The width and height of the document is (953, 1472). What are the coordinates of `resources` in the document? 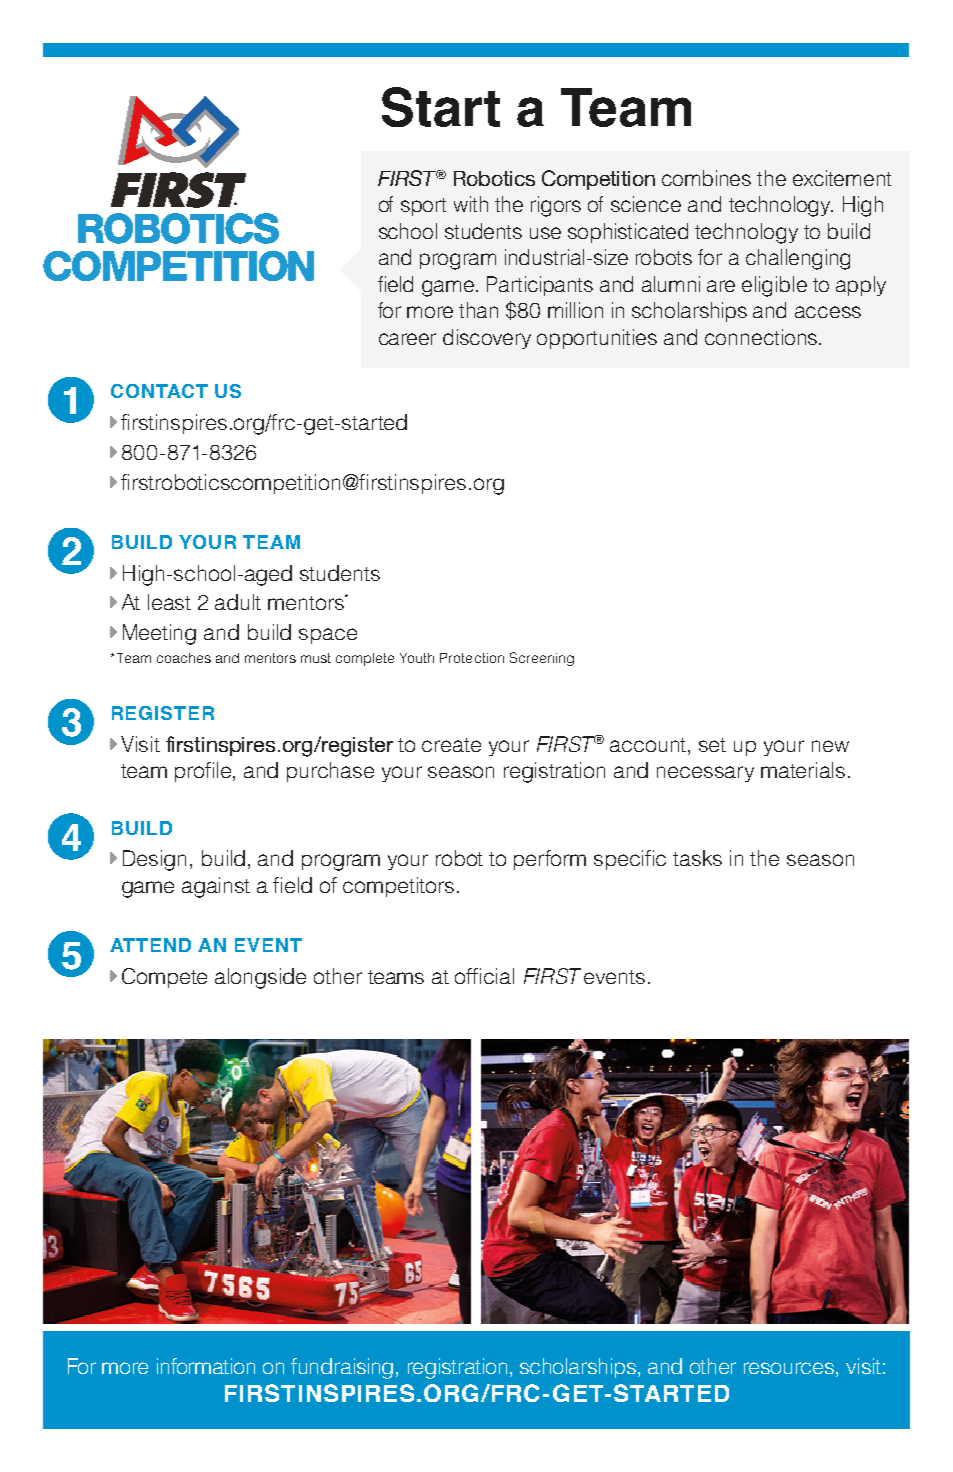 It's located at (790, 1368).
